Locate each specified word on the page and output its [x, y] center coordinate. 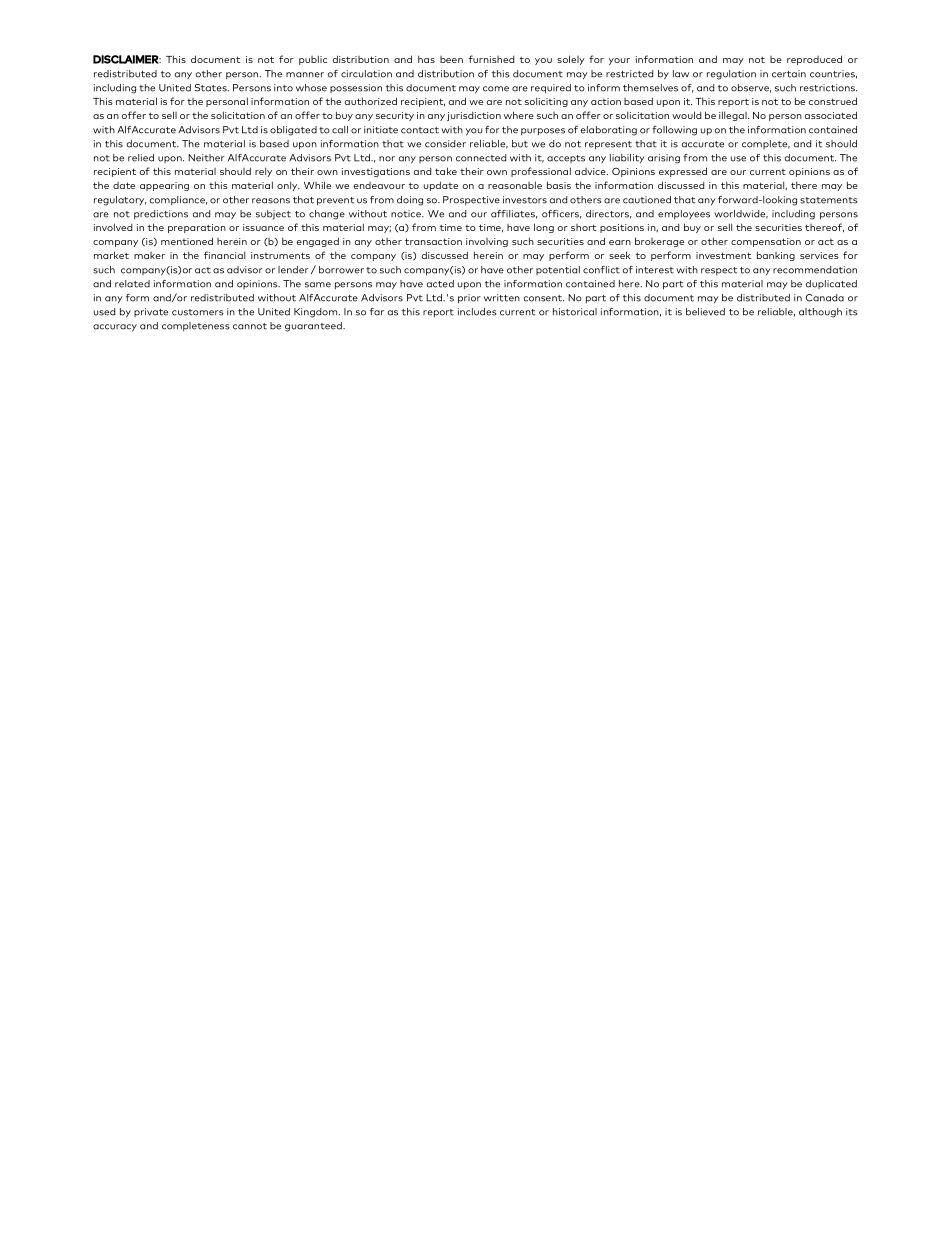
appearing [164, 186]
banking [776, 256]
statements [829, 200]
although [820, 313]
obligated [293, 131]
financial [224, 255]
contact [420, 130]
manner [305, 75]
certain [789, 74]
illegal [734, 116]
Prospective [471, 200]
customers [198, 312]
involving [487, 242]
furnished [491, 59]
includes [477, 312]
